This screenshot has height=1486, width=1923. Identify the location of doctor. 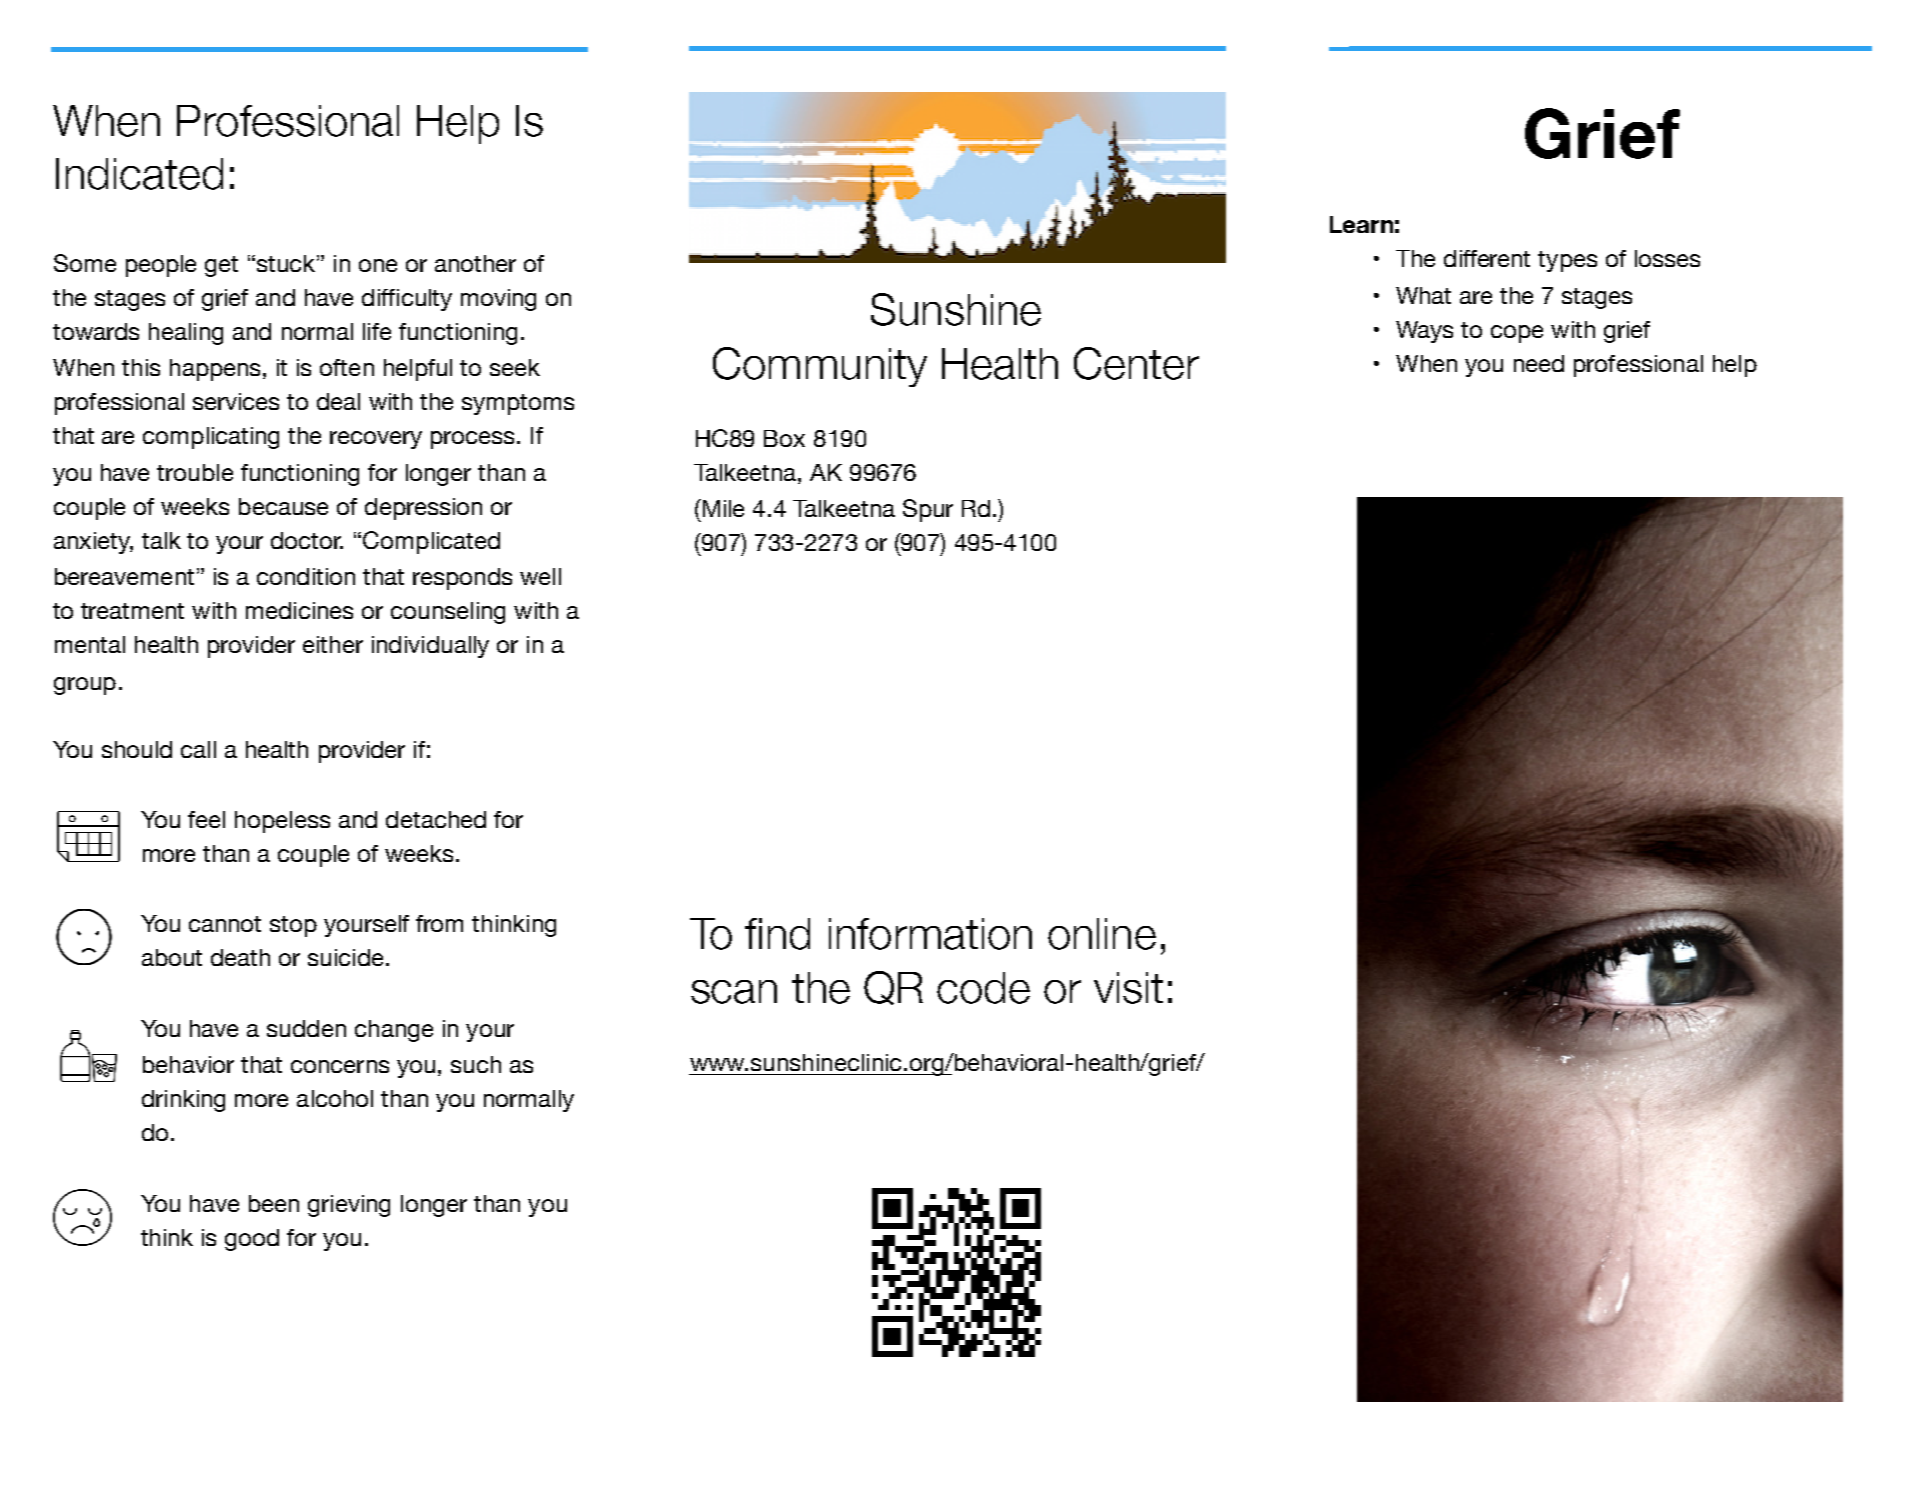
(307, 540).
